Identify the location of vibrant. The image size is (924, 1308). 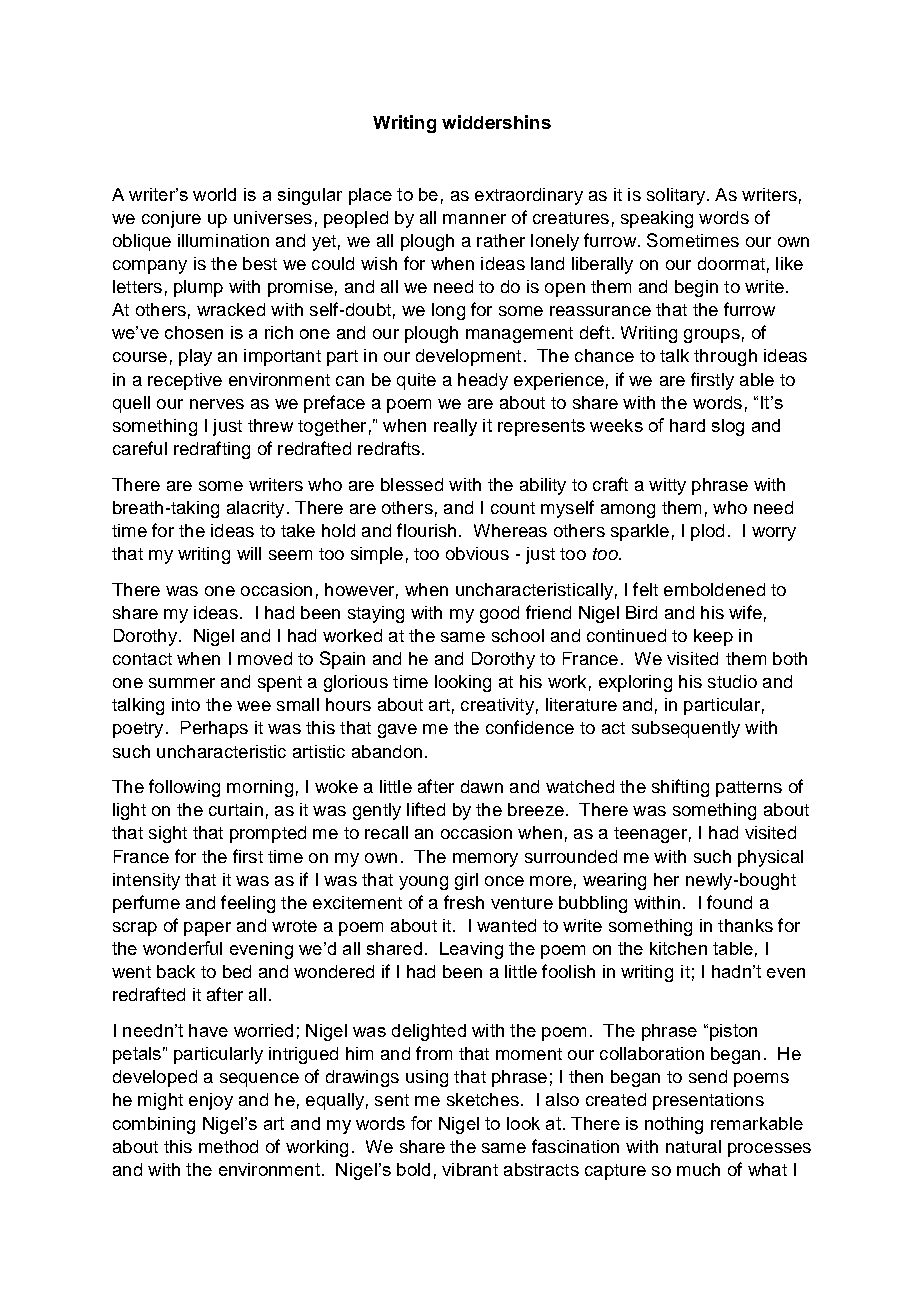
(470, 1169).
